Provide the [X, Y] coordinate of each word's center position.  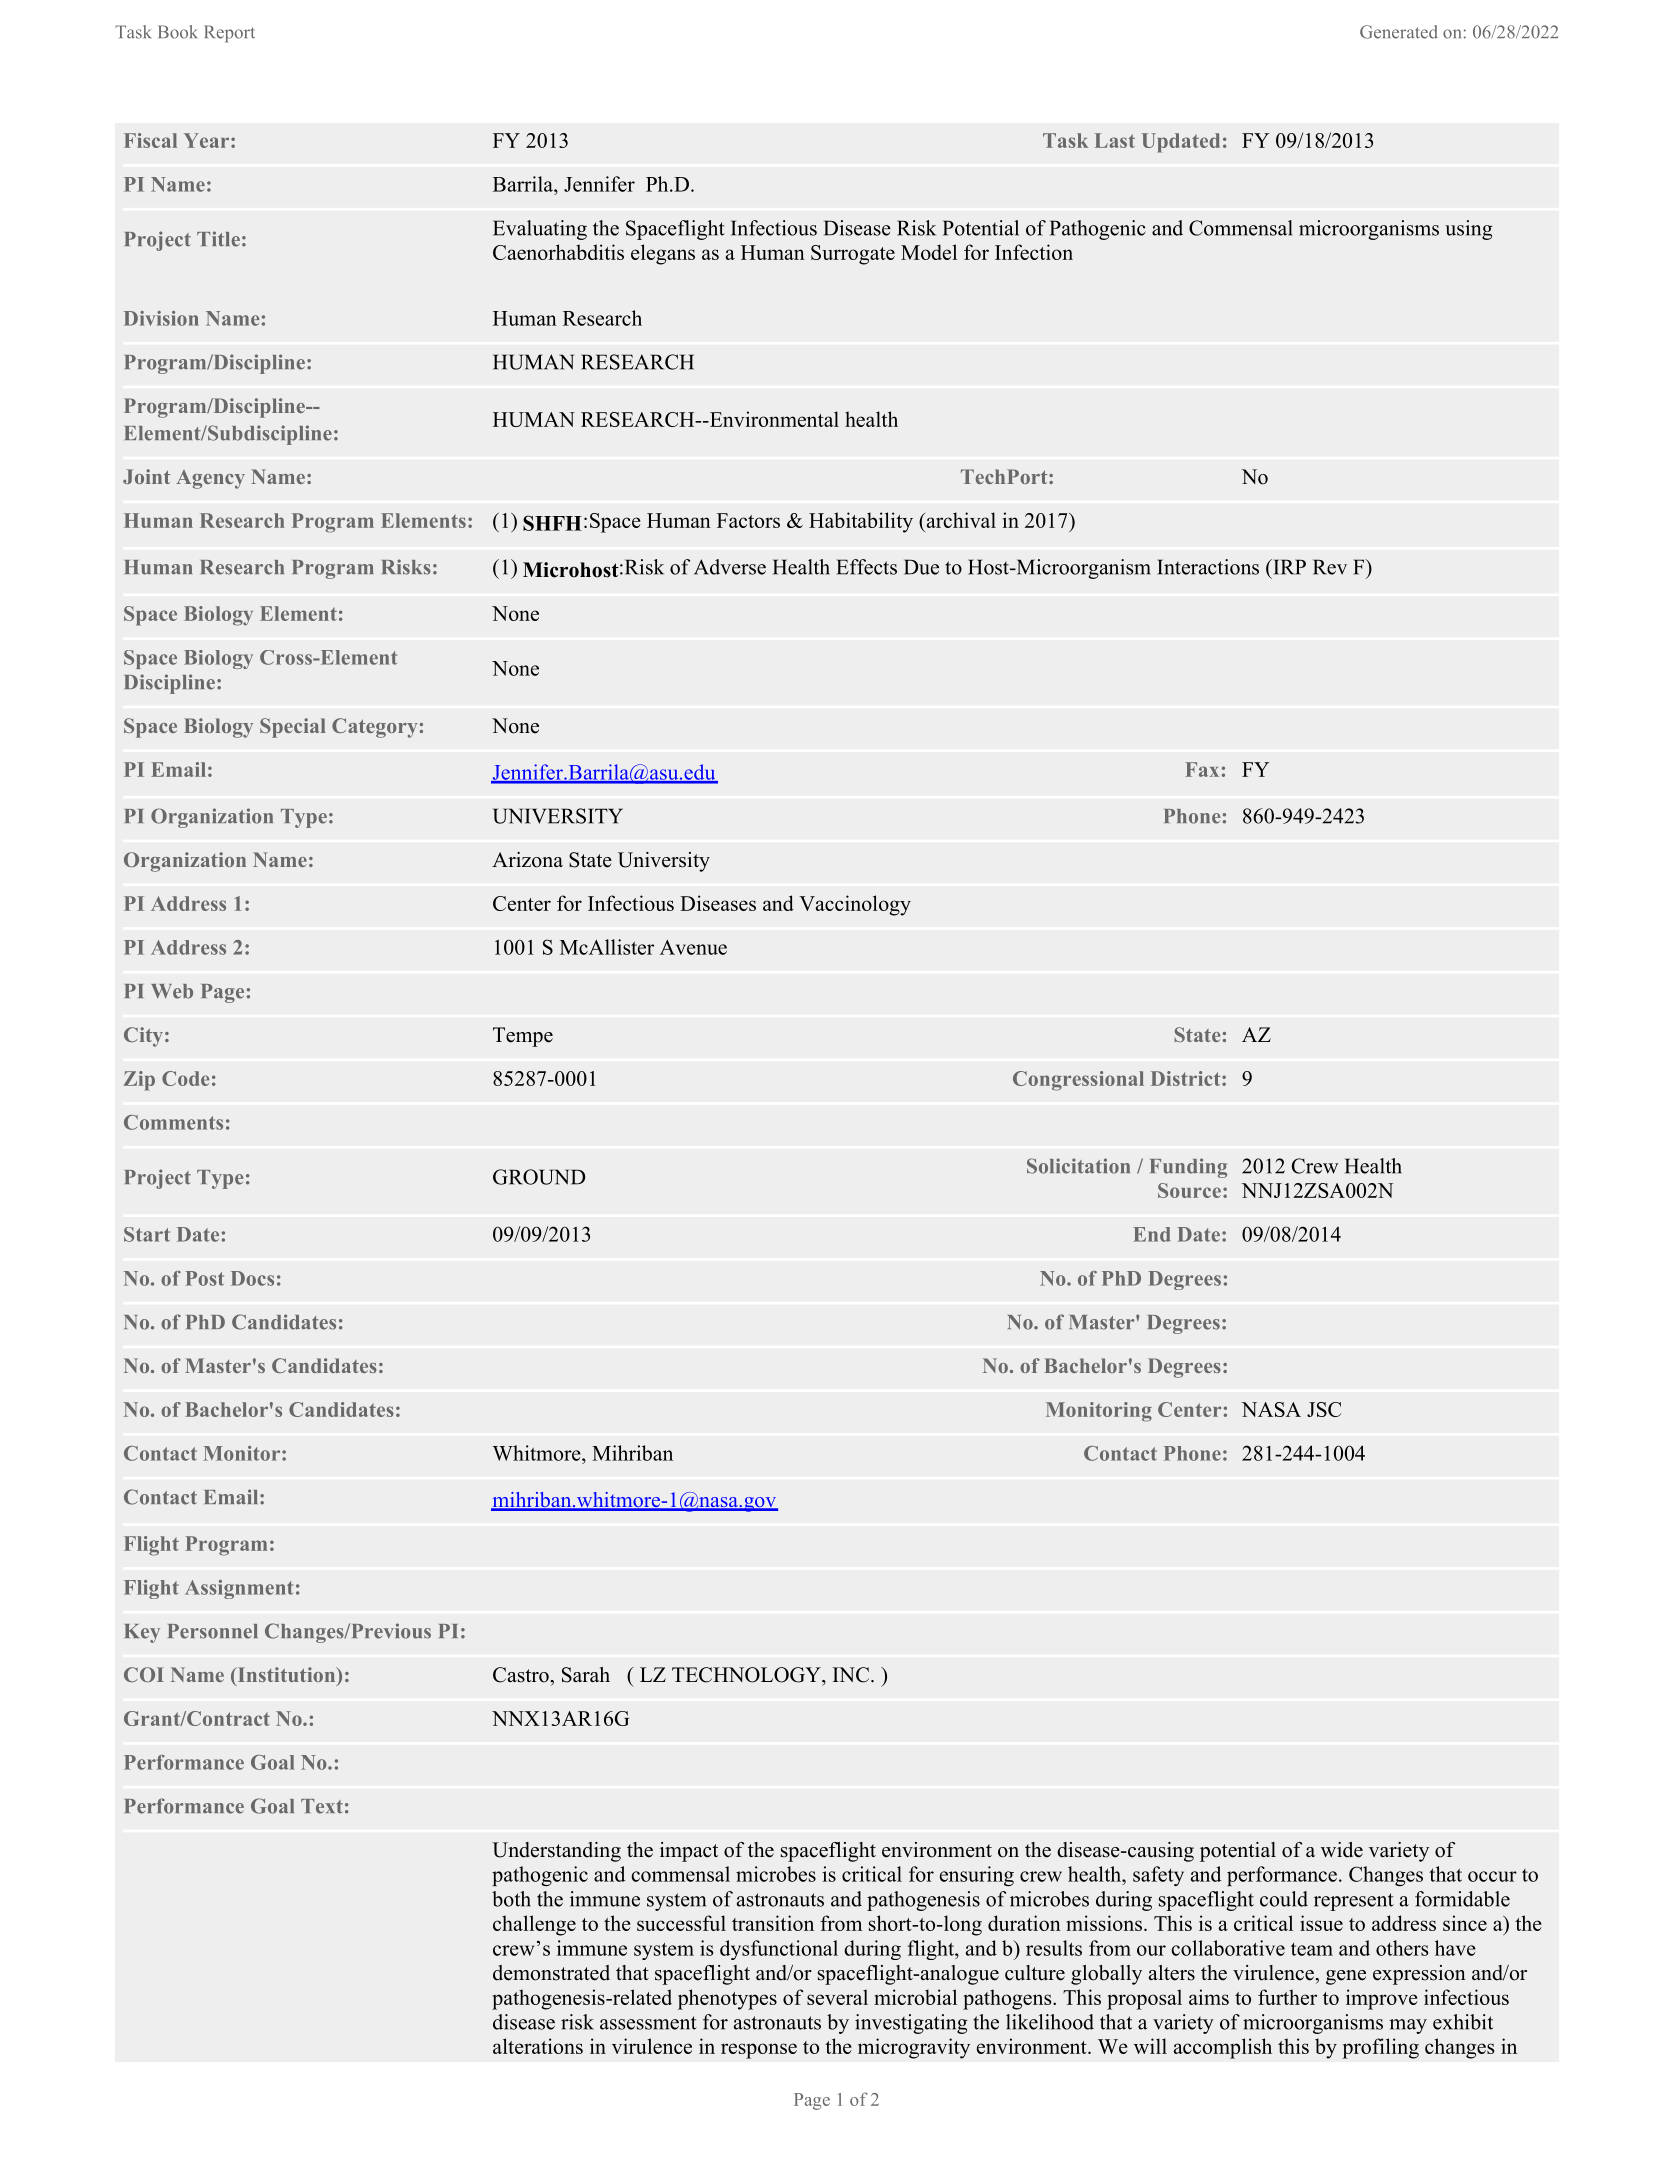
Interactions [1208, 567]
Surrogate [853, 255]
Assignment [239, 1589]
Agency [210, 479]
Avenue [693, 947]
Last [1115, 140]
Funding [1188, 1168]
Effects [867, 567]
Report [229, 34]
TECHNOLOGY [747, 1675]
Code [185, 1078]
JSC [1324, 1409]
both [511, 1899]
